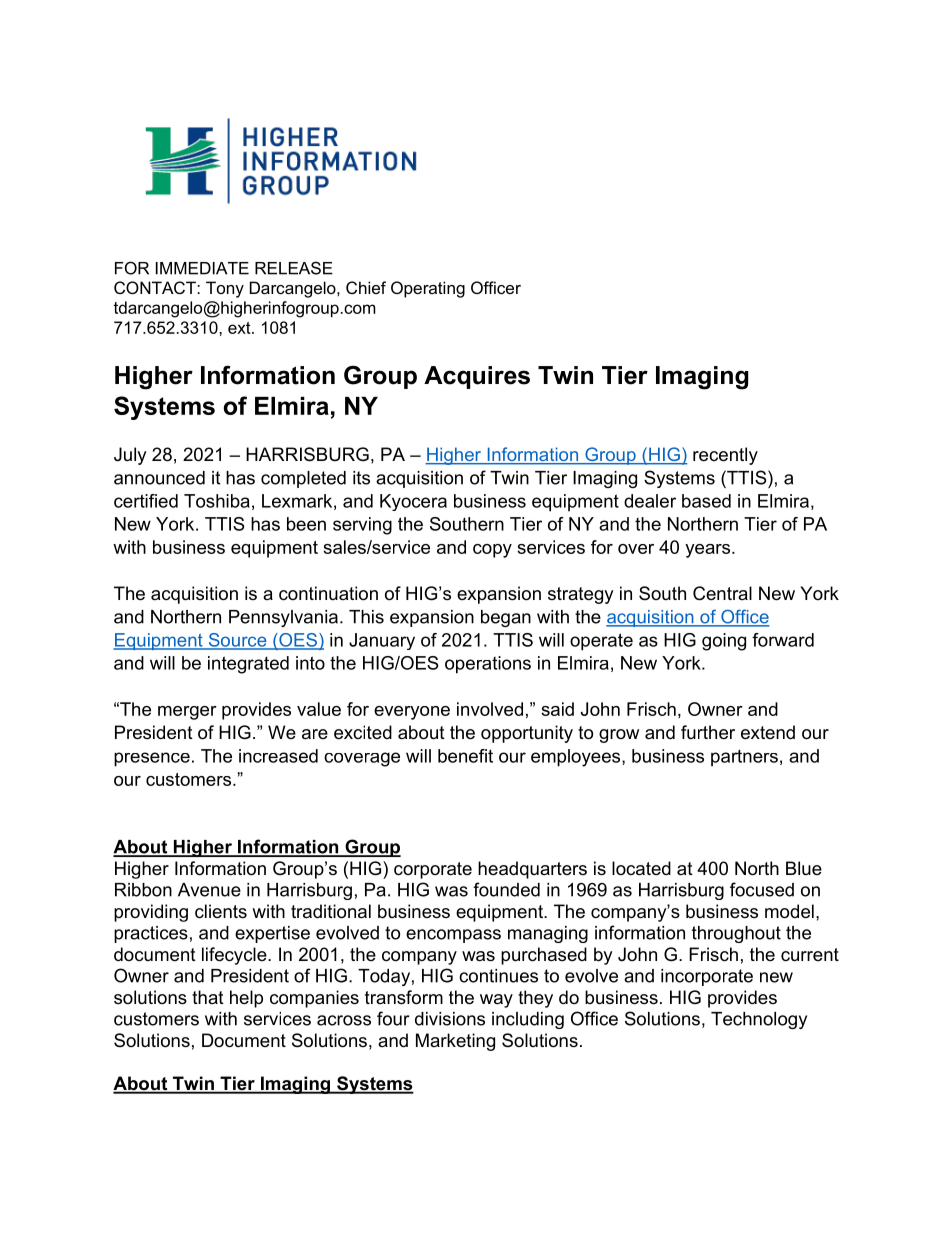  What do you see at coordinates (532, 870) in the page?
I see `headquarters` at bounding box center [532, 870].
